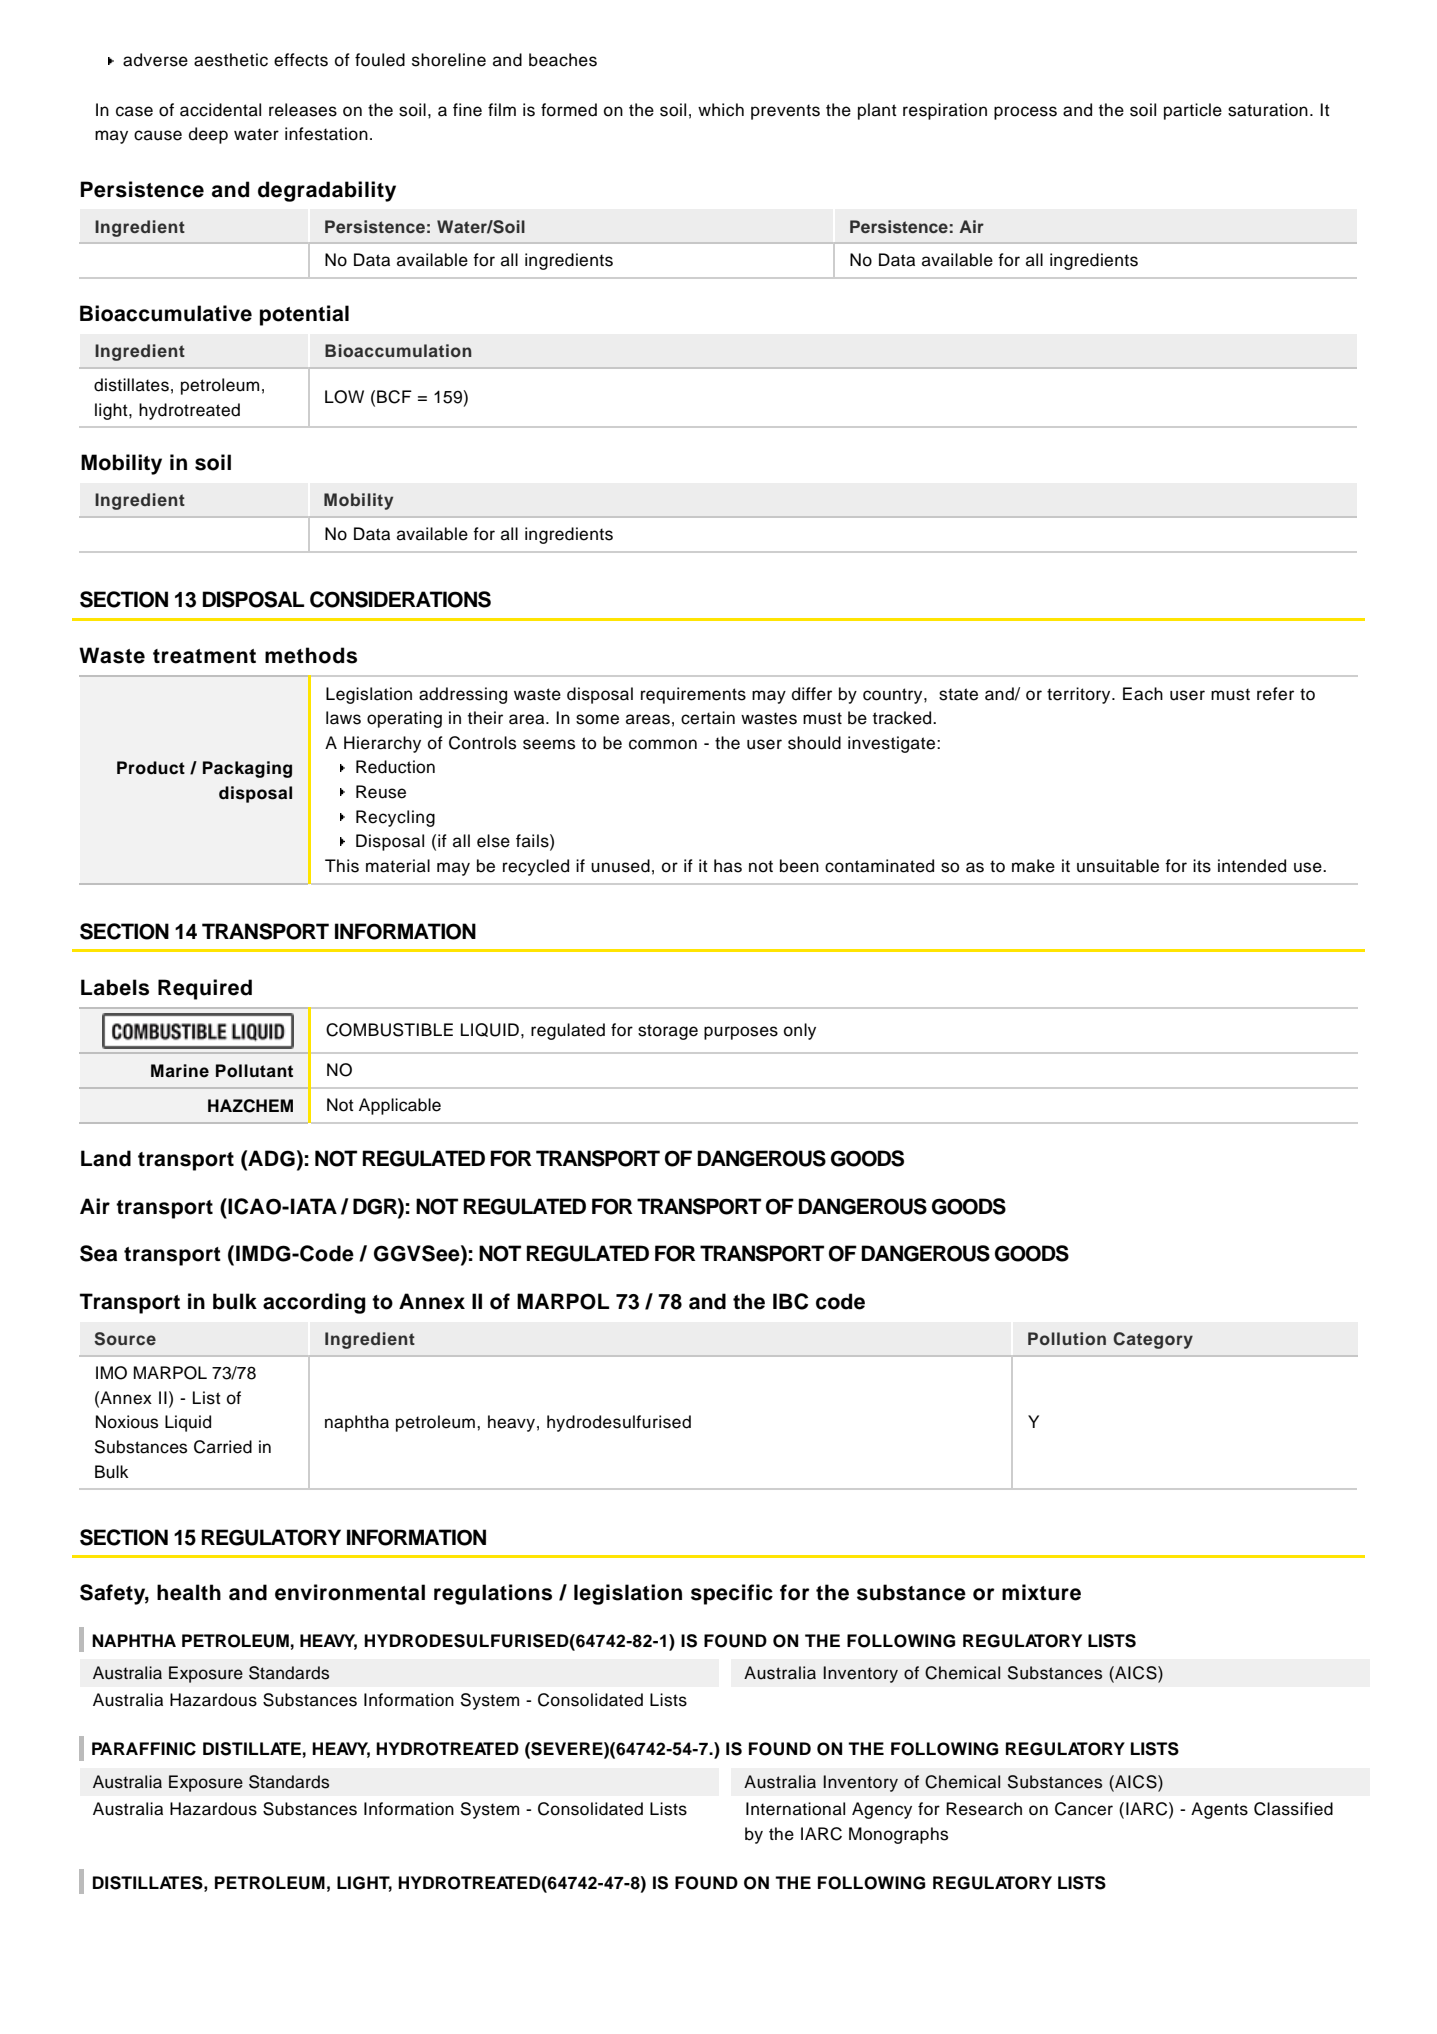 This screenshot has height=2034, width=1437. Describe the element at coordinates (721, 110) in the screenshot. I see `which` at that location.
